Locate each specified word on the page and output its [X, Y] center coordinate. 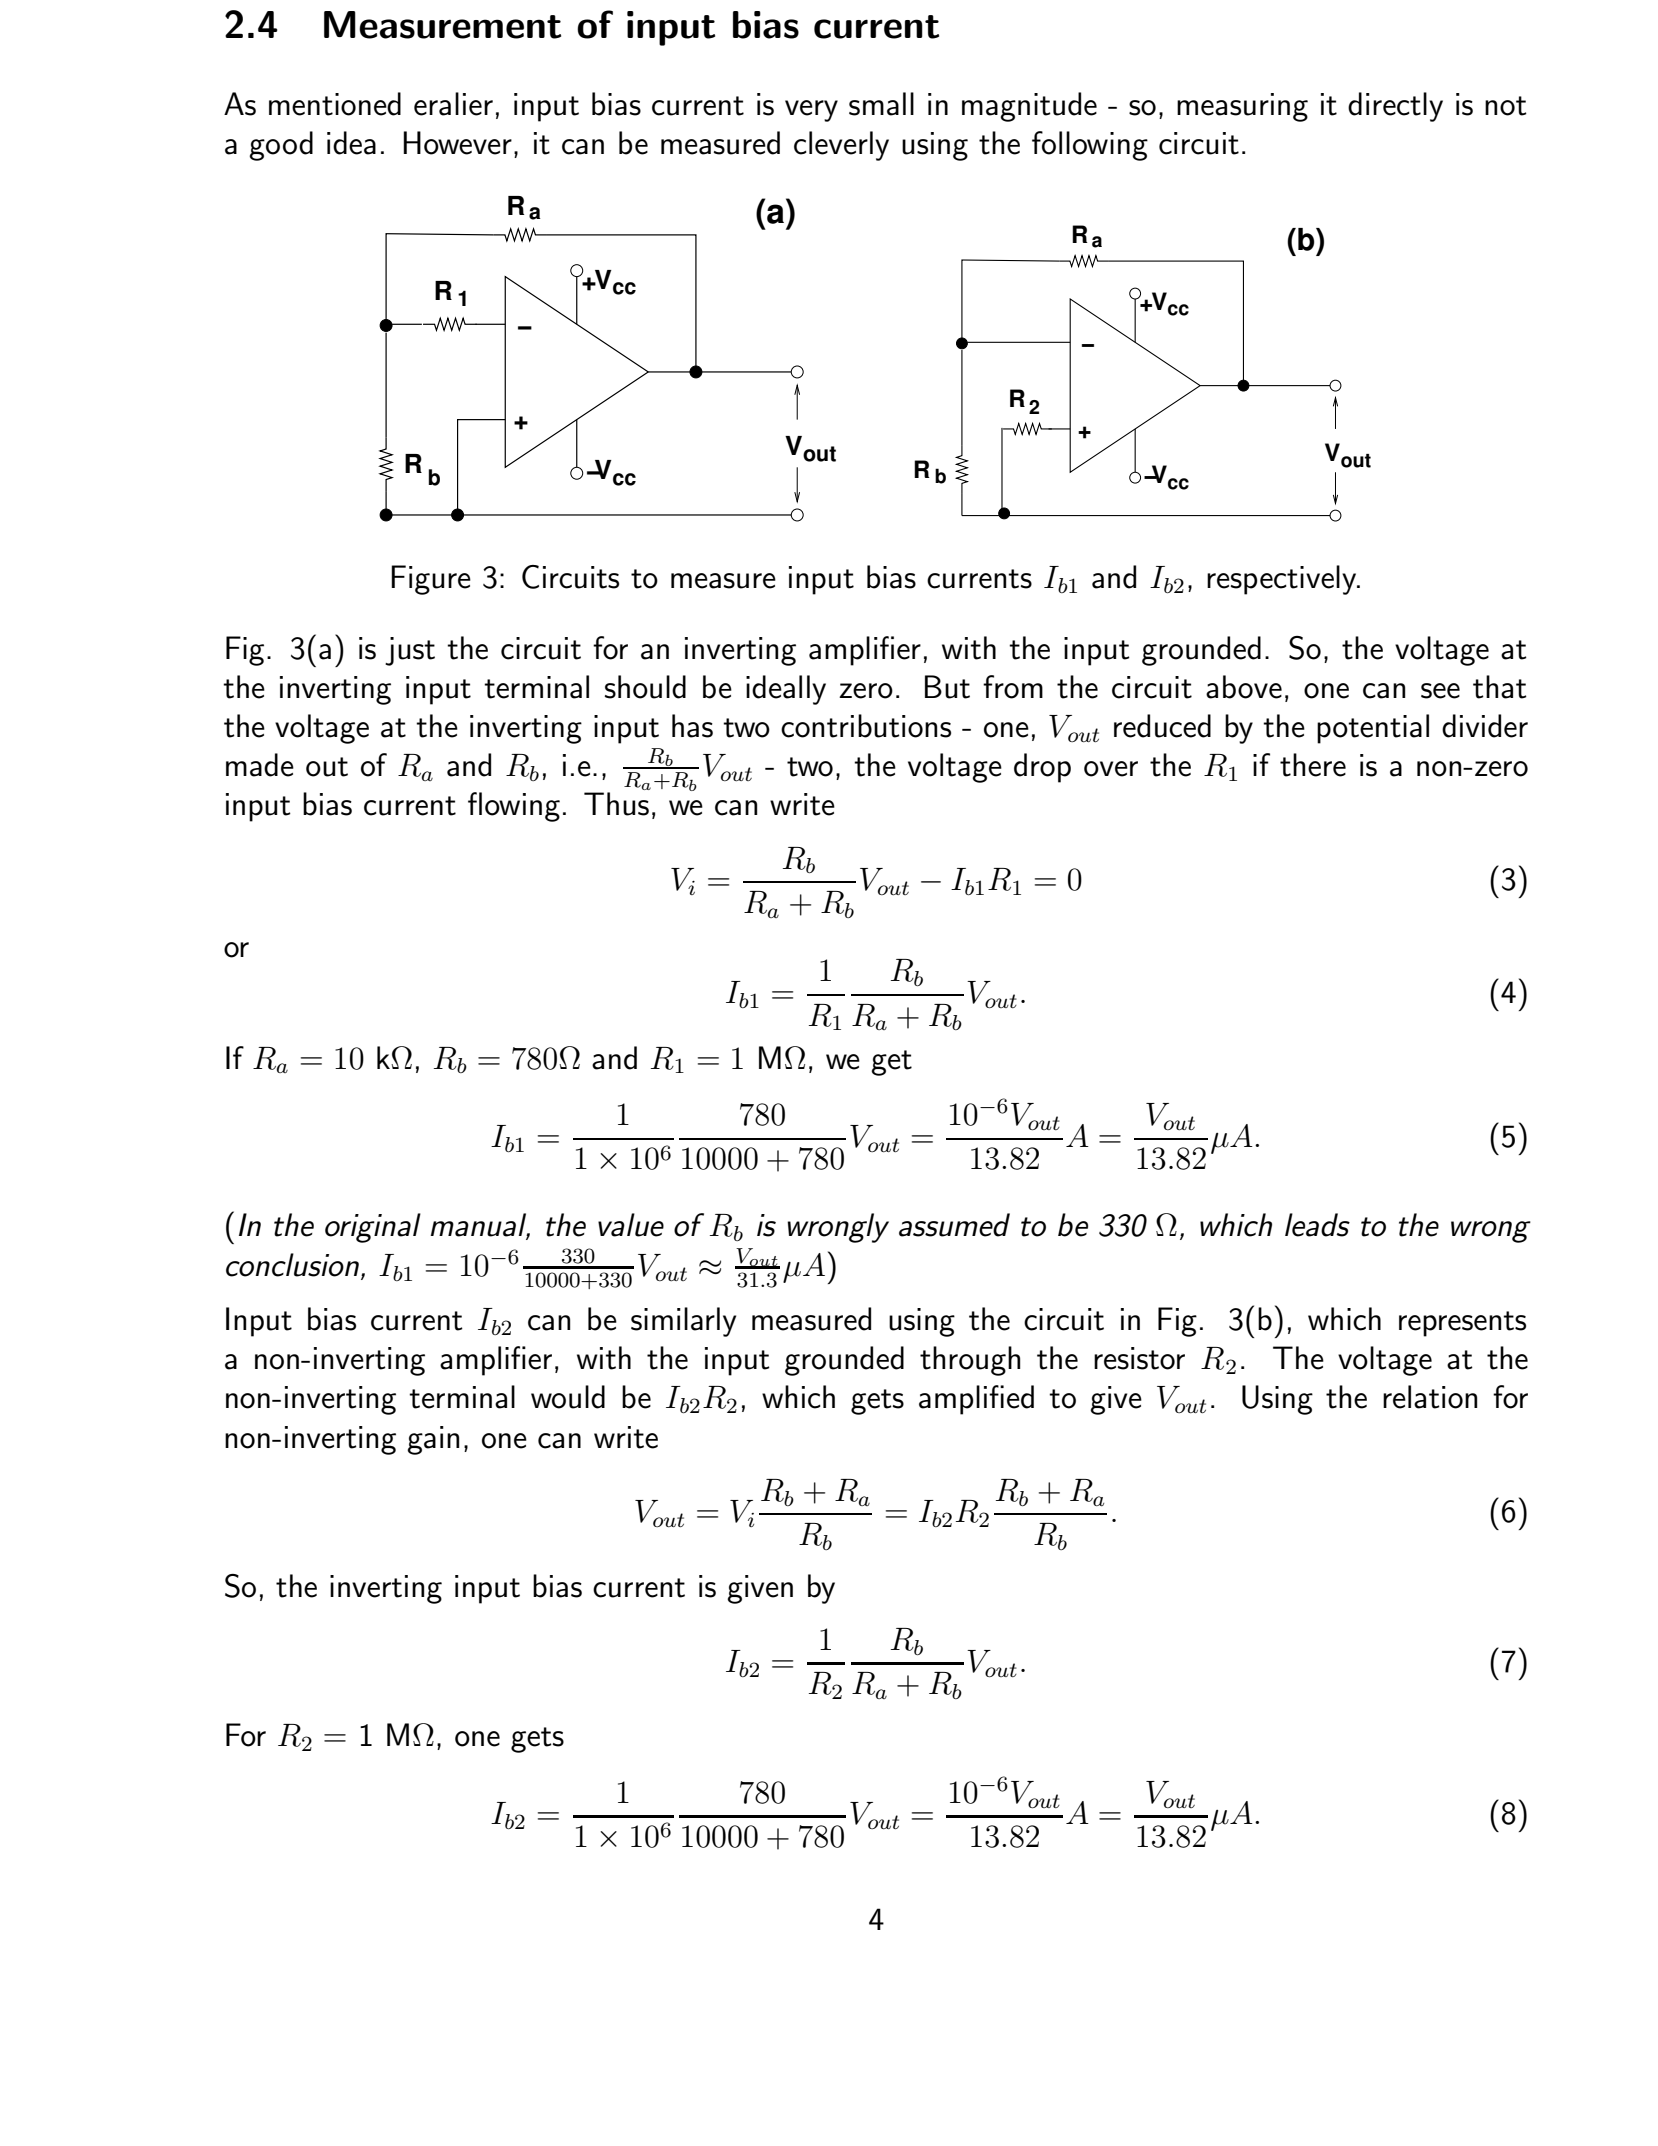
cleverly [841, 146]
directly [1395, 107]
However [457, 143]
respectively [1283, 580]
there [1313, 765]
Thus [616, 804]
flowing [514, 807]
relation [1430, 1397]
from [1013, 687]
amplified [976, 1400]
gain [433, 1440]
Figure [431, 580]
